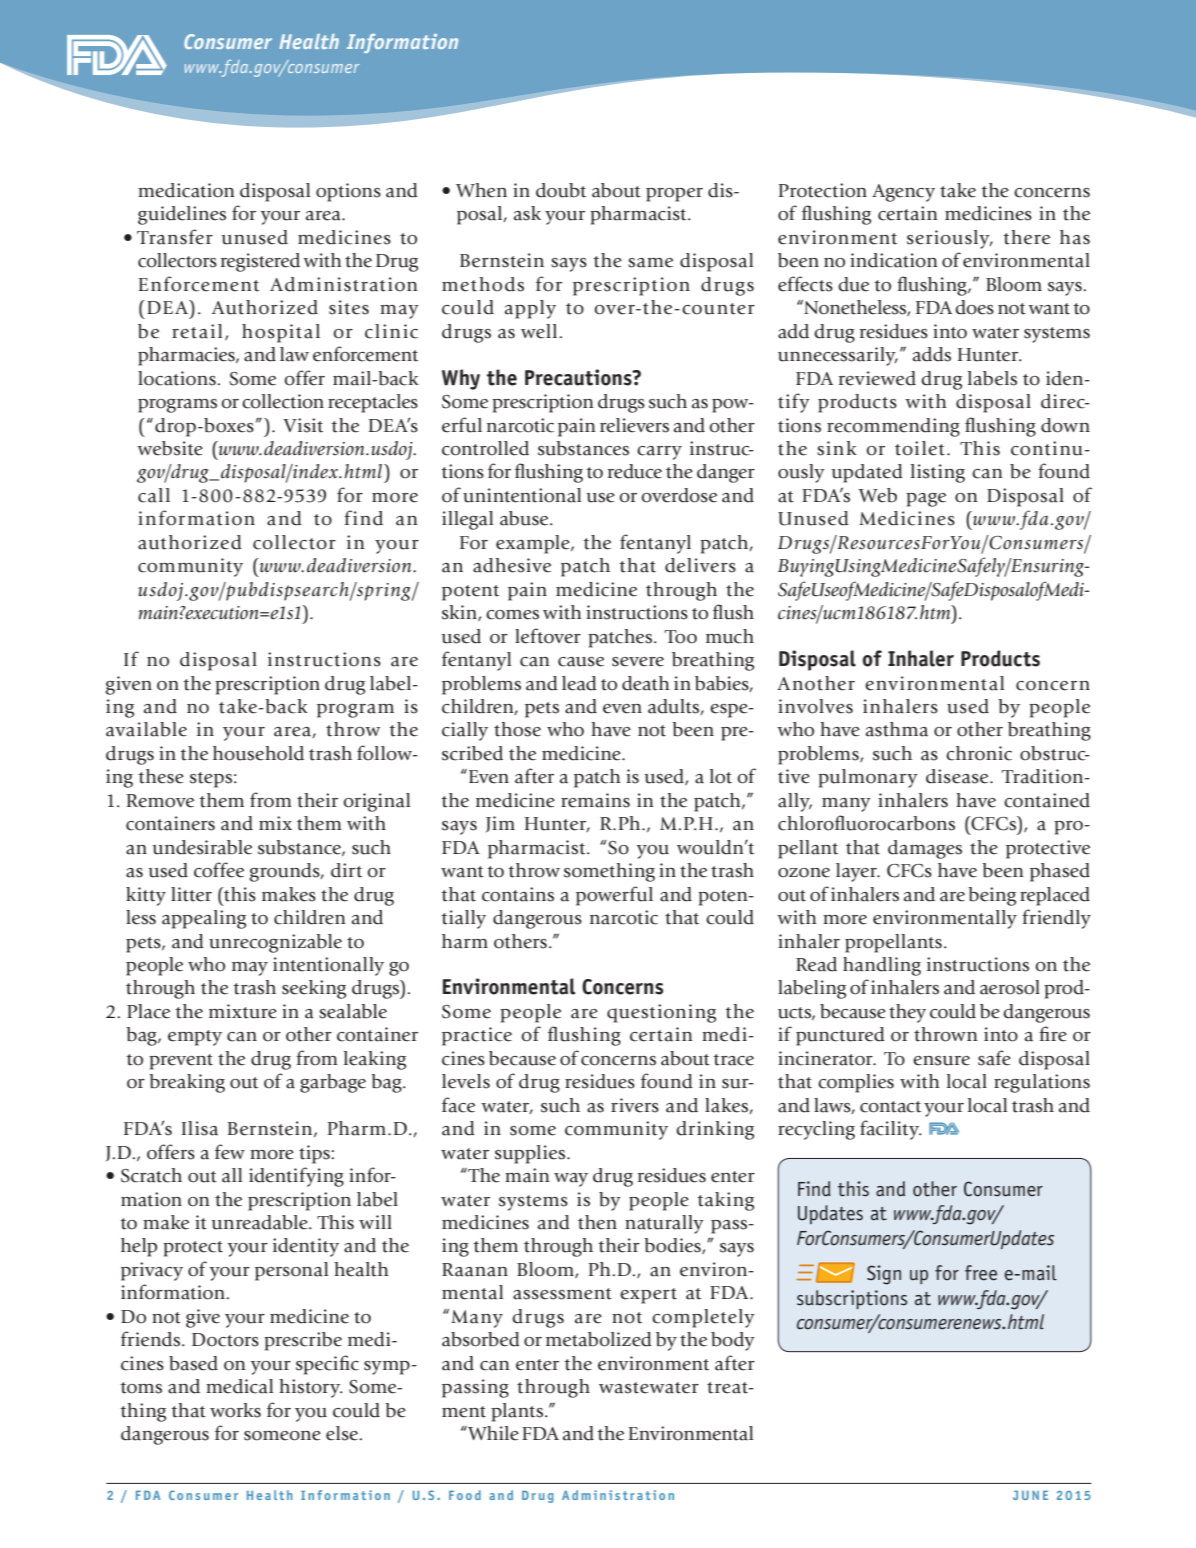 Image resolution: width=1196 pixels, height=1548 pixels. Describe the element at coordinates (903, 193) in the document. I see `Agency` at that location.
